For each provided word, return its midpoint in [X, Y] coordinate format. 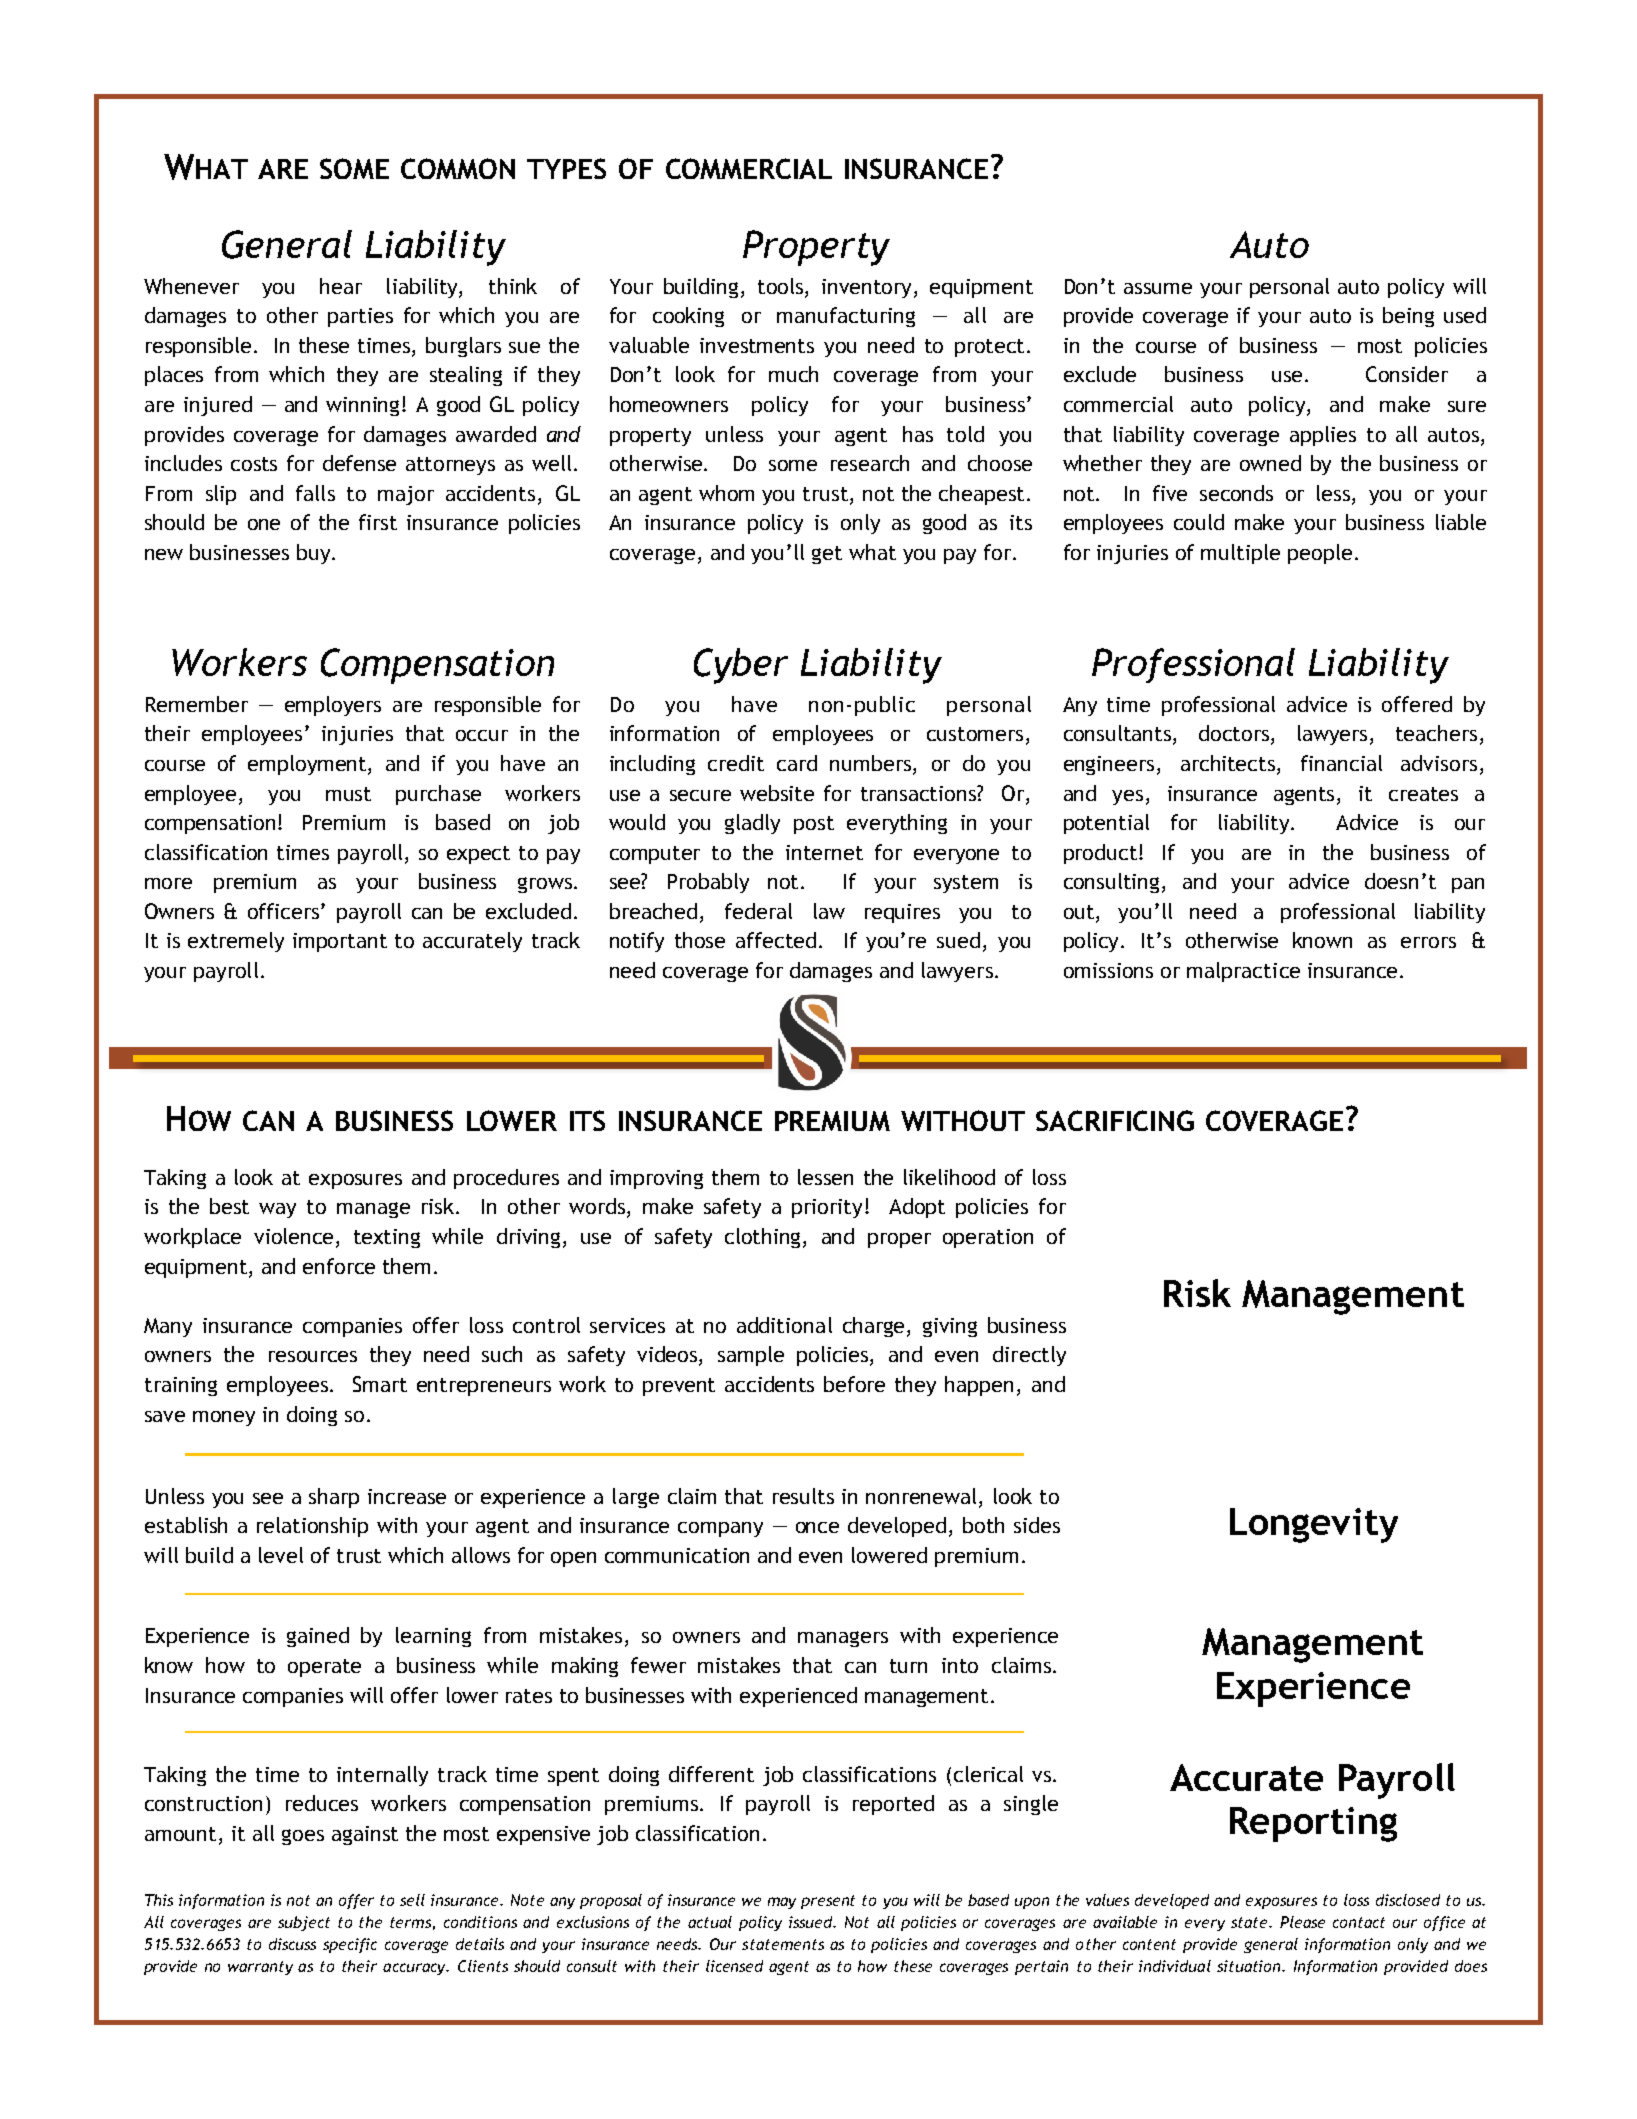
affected [776, 940]
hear [341, 286]
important [340, 942]
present [828, 1902]
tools [782, 286]
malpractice [1243, 972]
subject [304, 1923]
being [1408, 317]
